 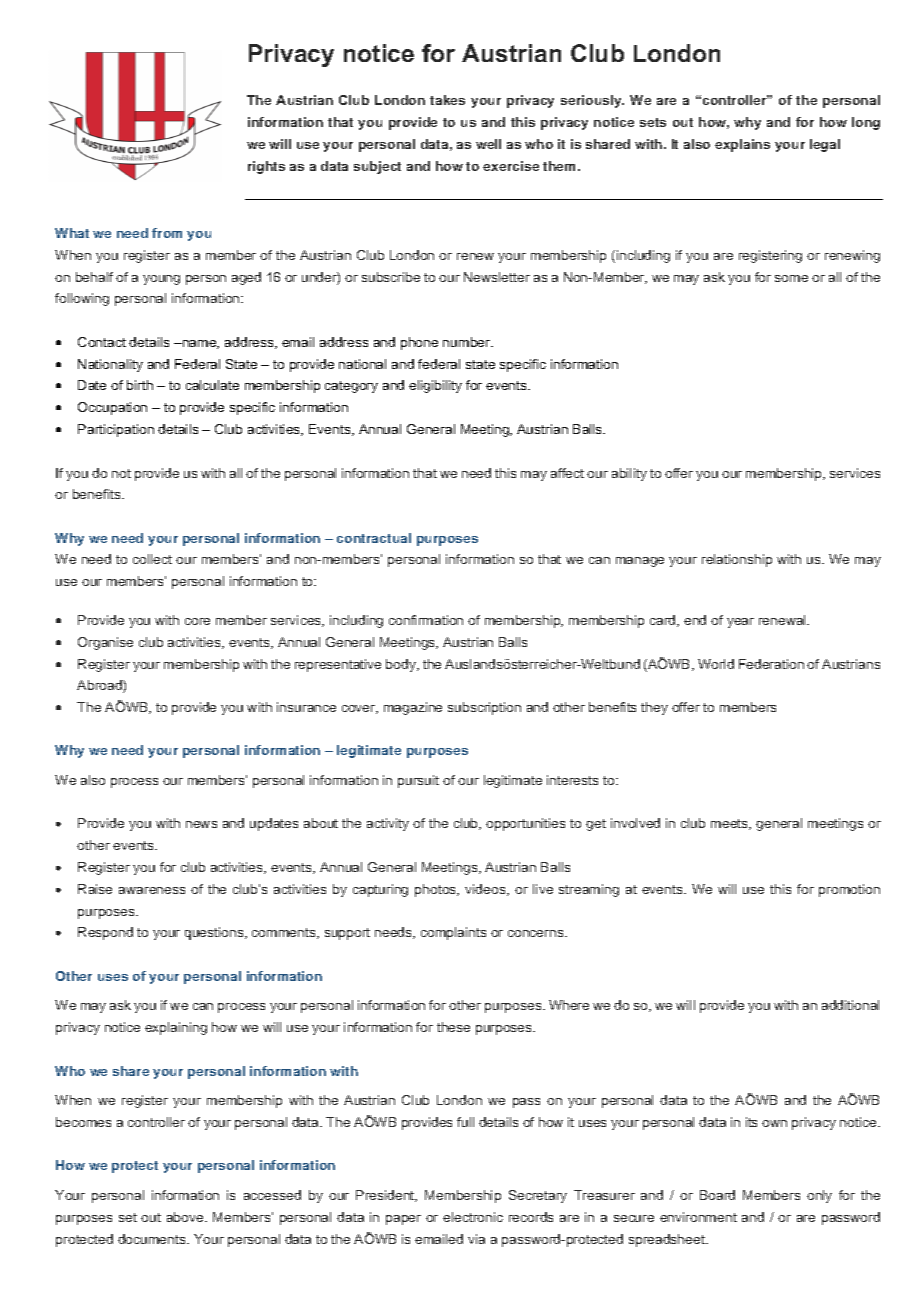 I want to click on above, so click(x=186, y=1217).
